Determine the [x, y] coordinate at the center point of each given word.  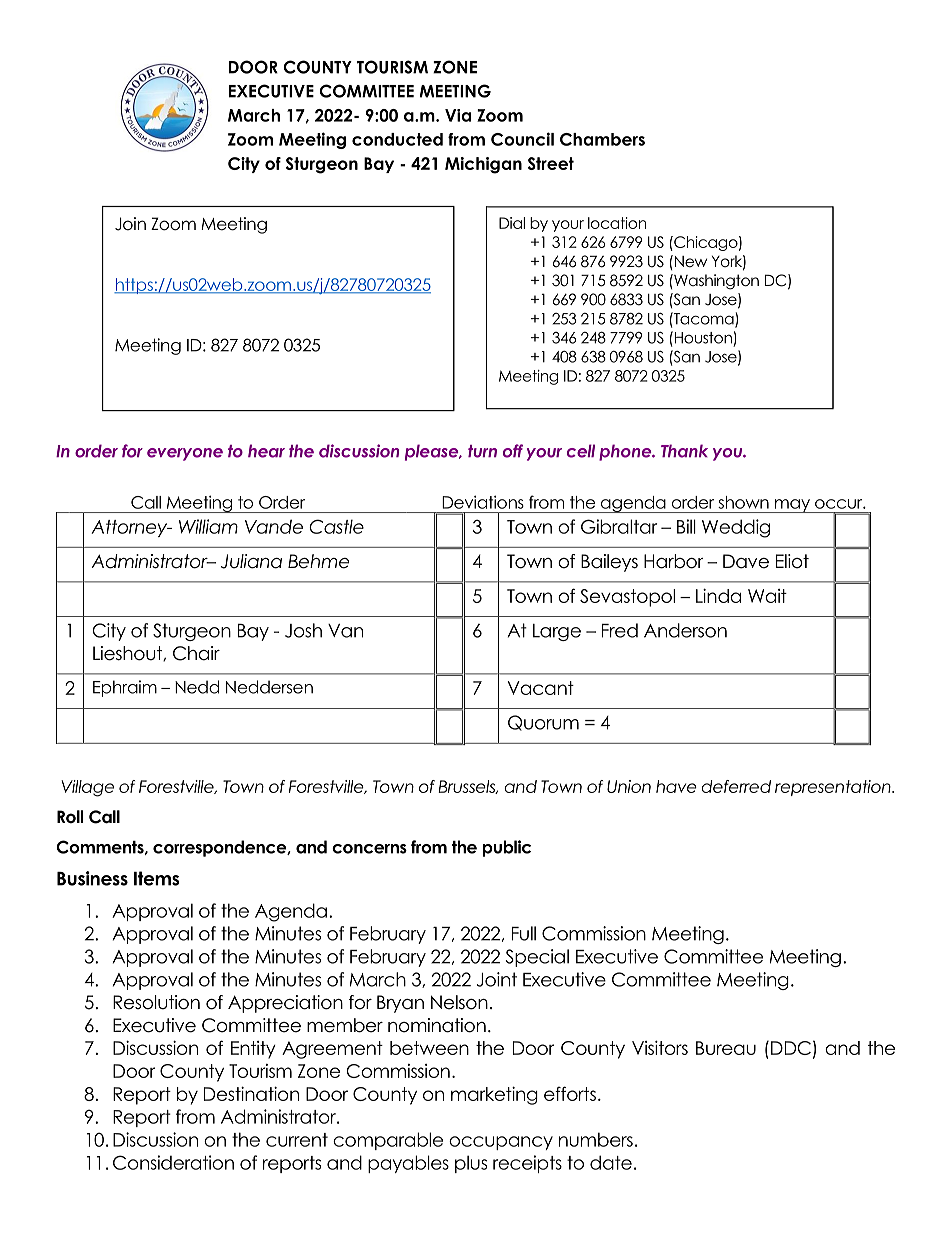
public [507, 848]
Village [87, 788]
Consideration [173, 1162]
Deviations [483, 502]
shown [743, 502]
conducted [397, 139]
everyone [185, 454]
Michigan [483, 165]
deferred [736, 786]
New [689, 261]
